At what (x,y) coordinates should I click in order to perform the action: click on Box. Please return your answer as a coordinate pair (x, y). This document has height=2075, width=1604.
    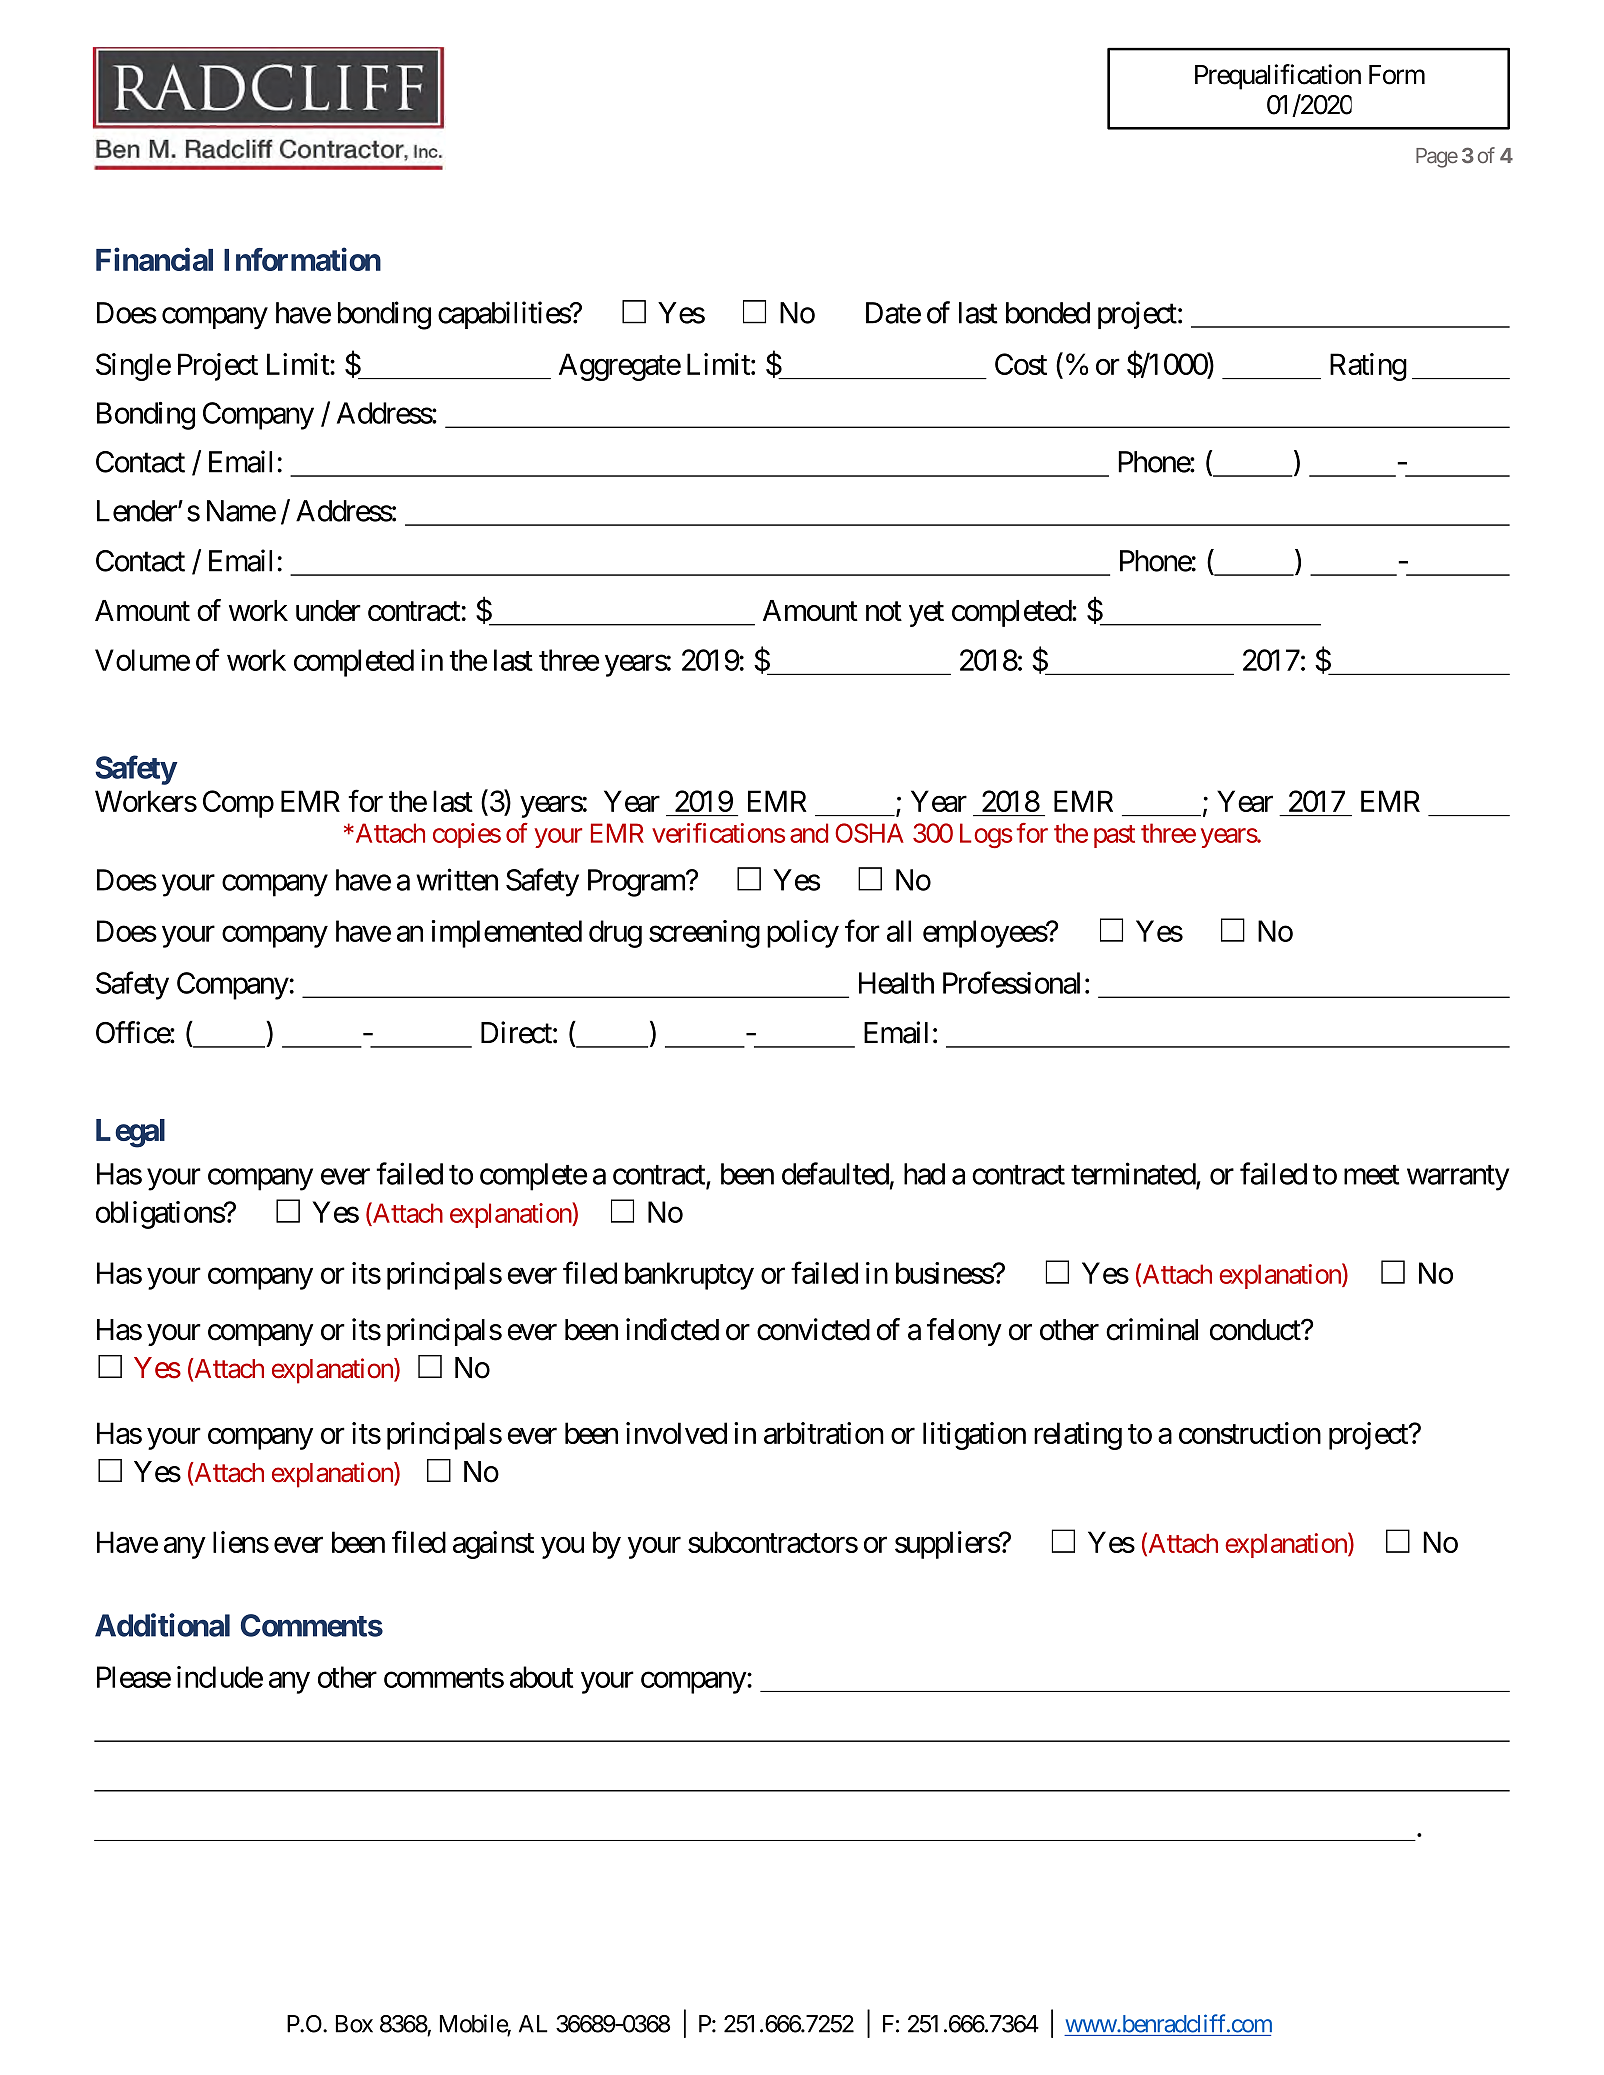
    Looking at the image, I should click on (354, 2024).
